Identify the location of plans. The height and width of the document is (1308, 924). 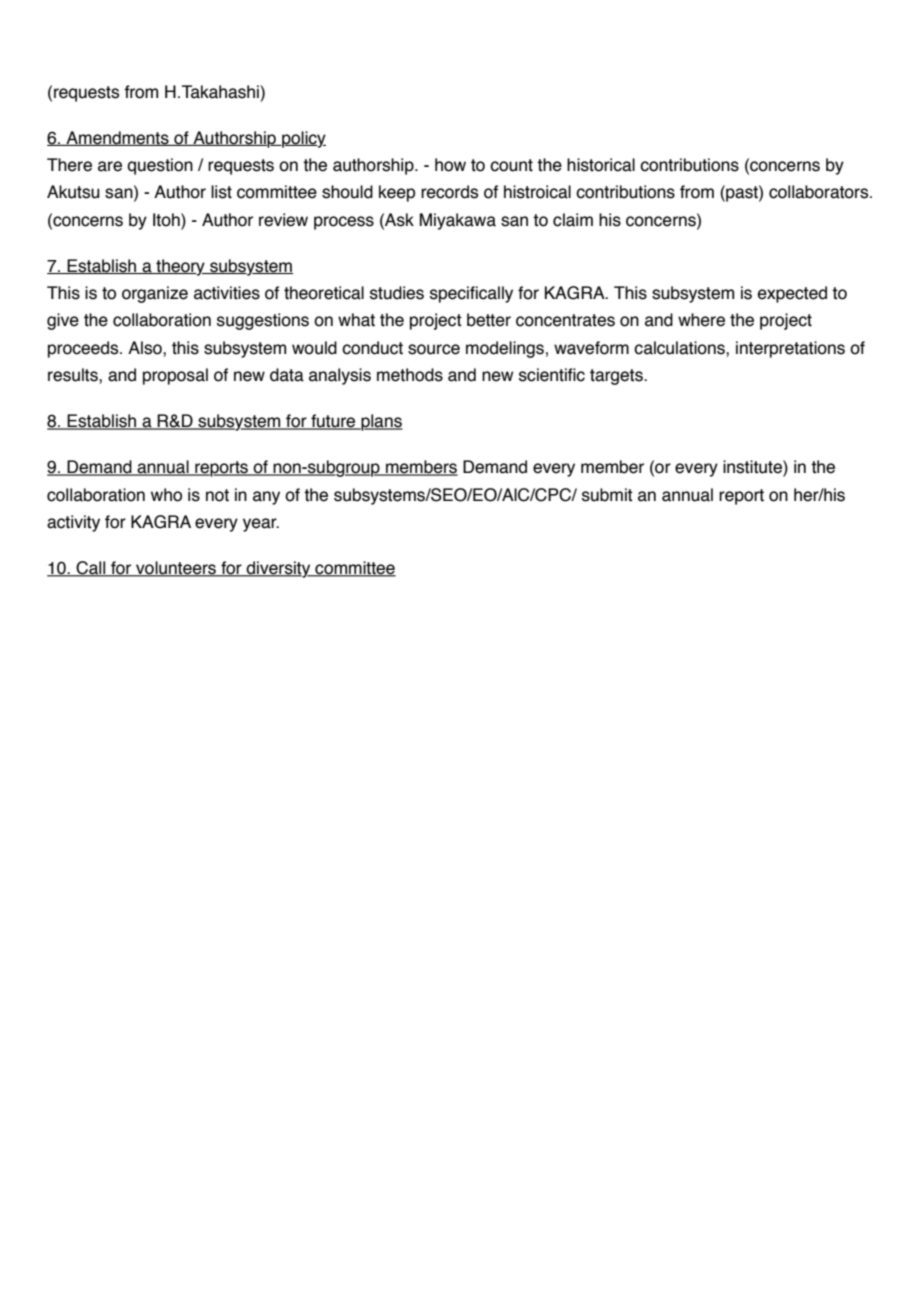
(381, 422).
